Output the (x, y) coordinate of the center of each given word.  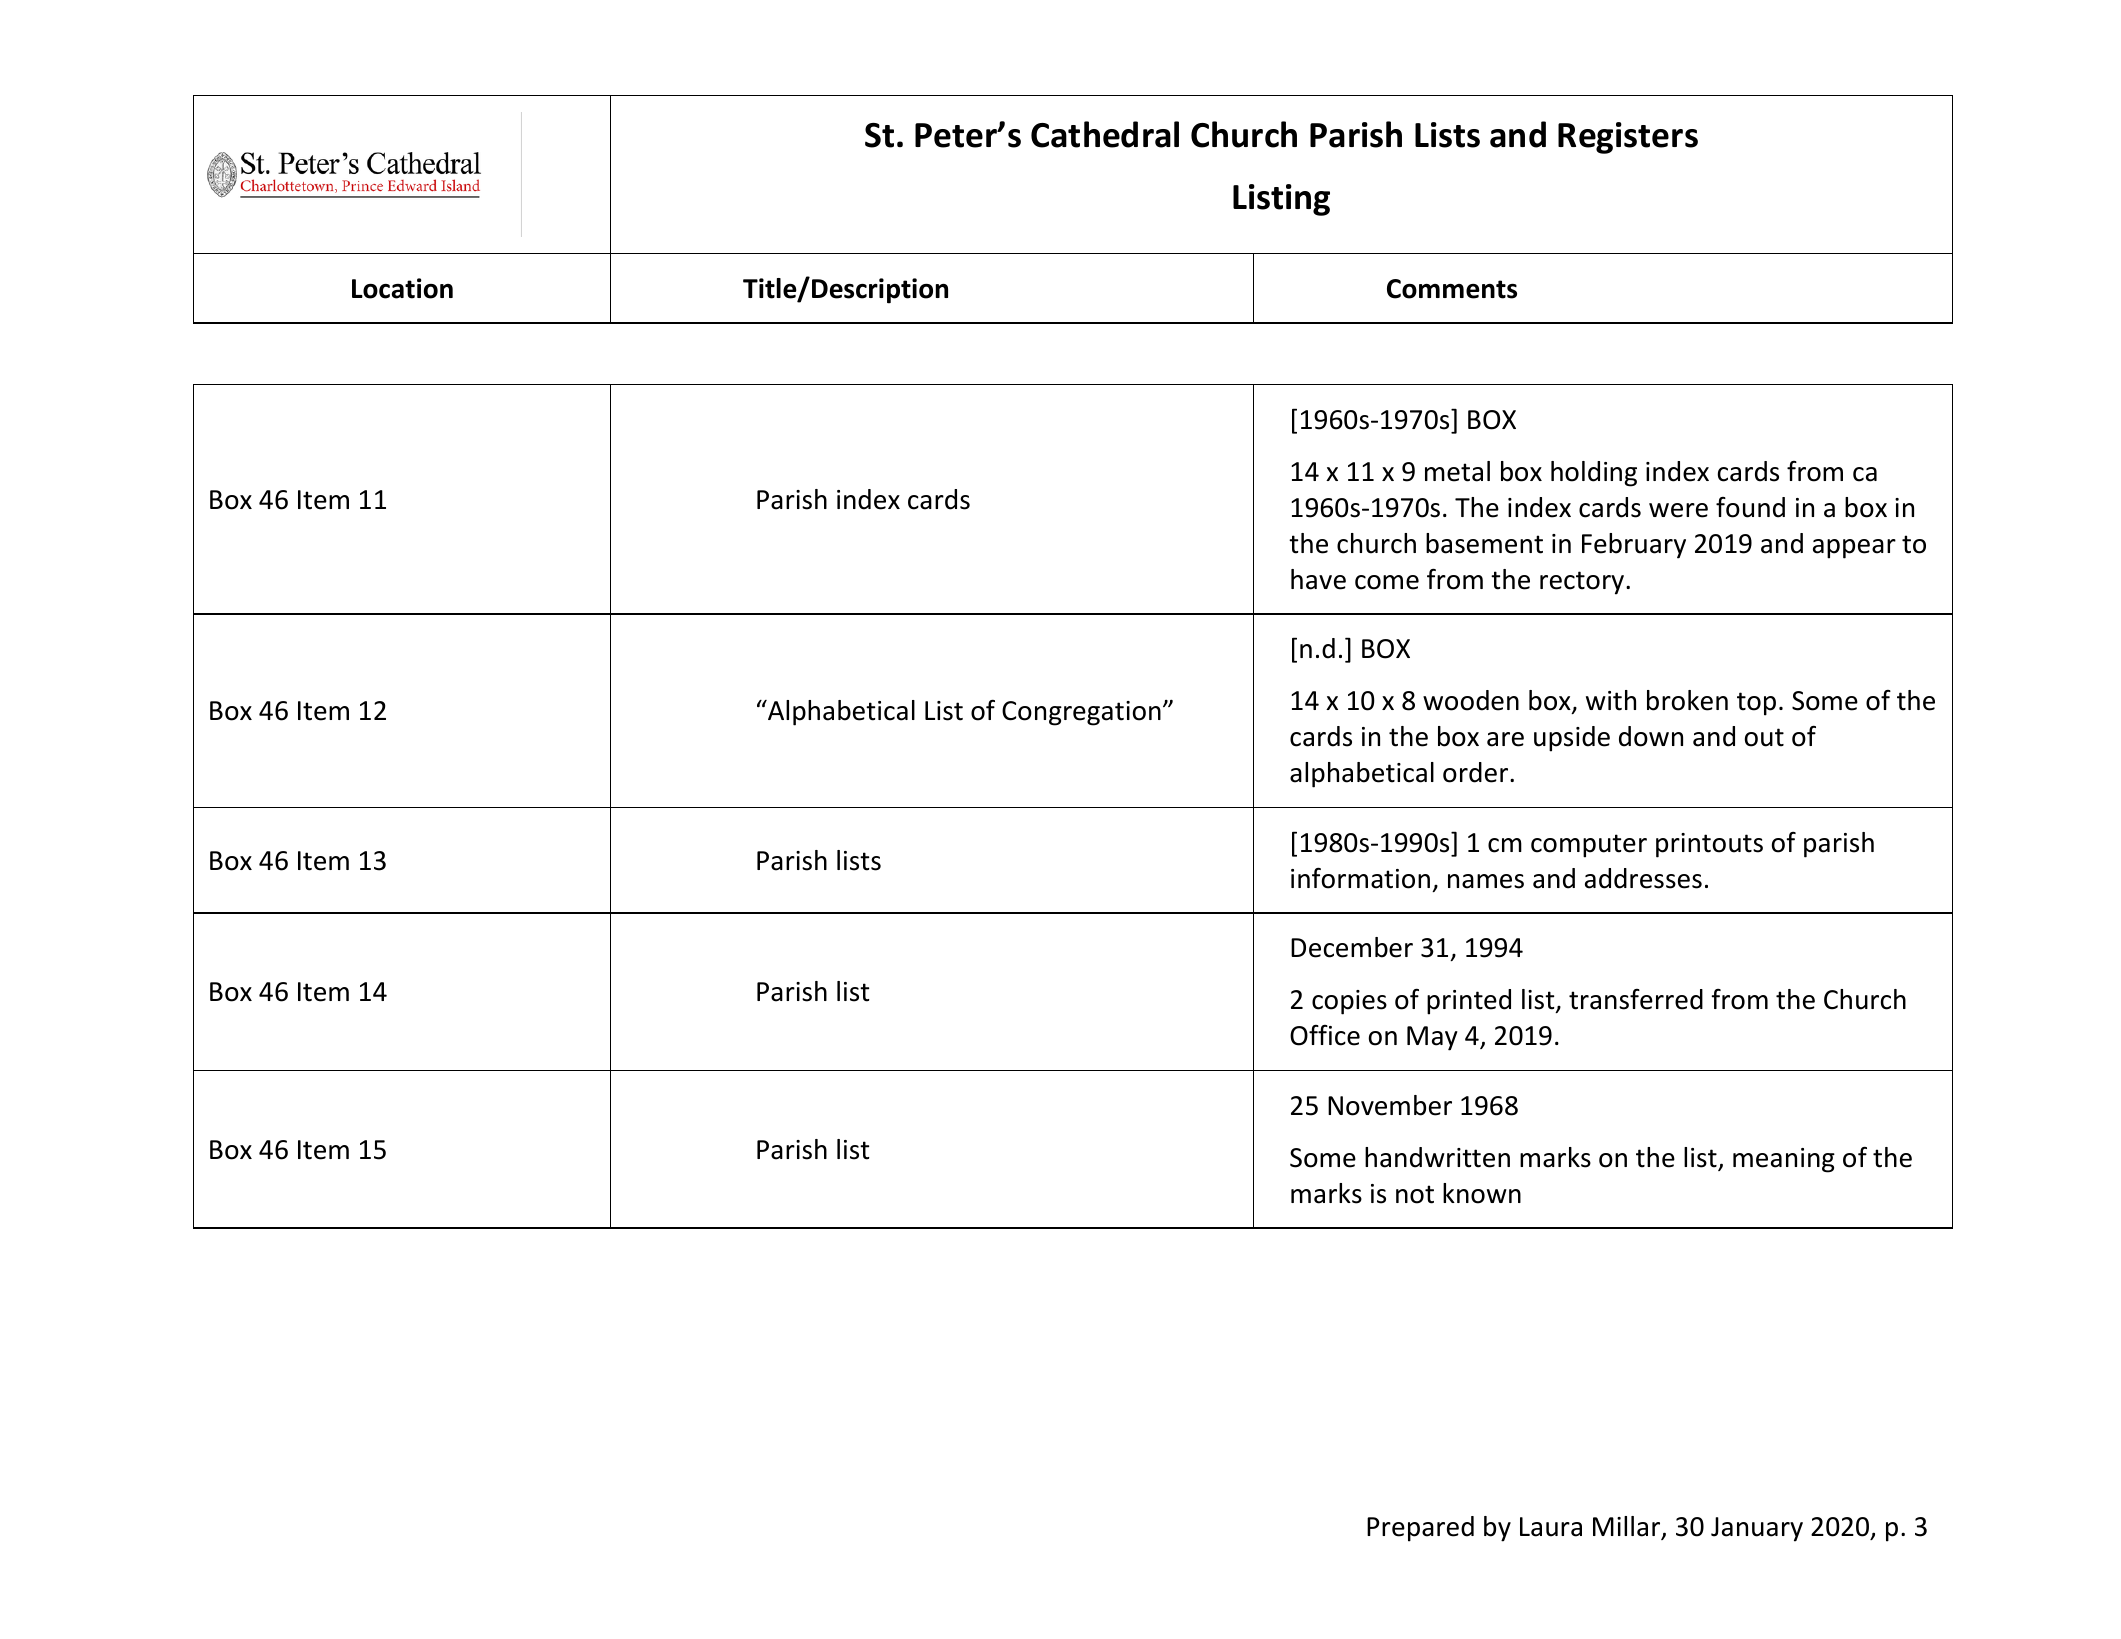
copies (1349, 1002)
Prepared (1420, 1529)
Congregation (1081, 713)
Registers (1628, 138)
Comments (1452, 289)
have (1318, 579)
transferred (1636, 999)
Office (1325, 1035)
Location (402, 288)
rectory (1582, 583)
